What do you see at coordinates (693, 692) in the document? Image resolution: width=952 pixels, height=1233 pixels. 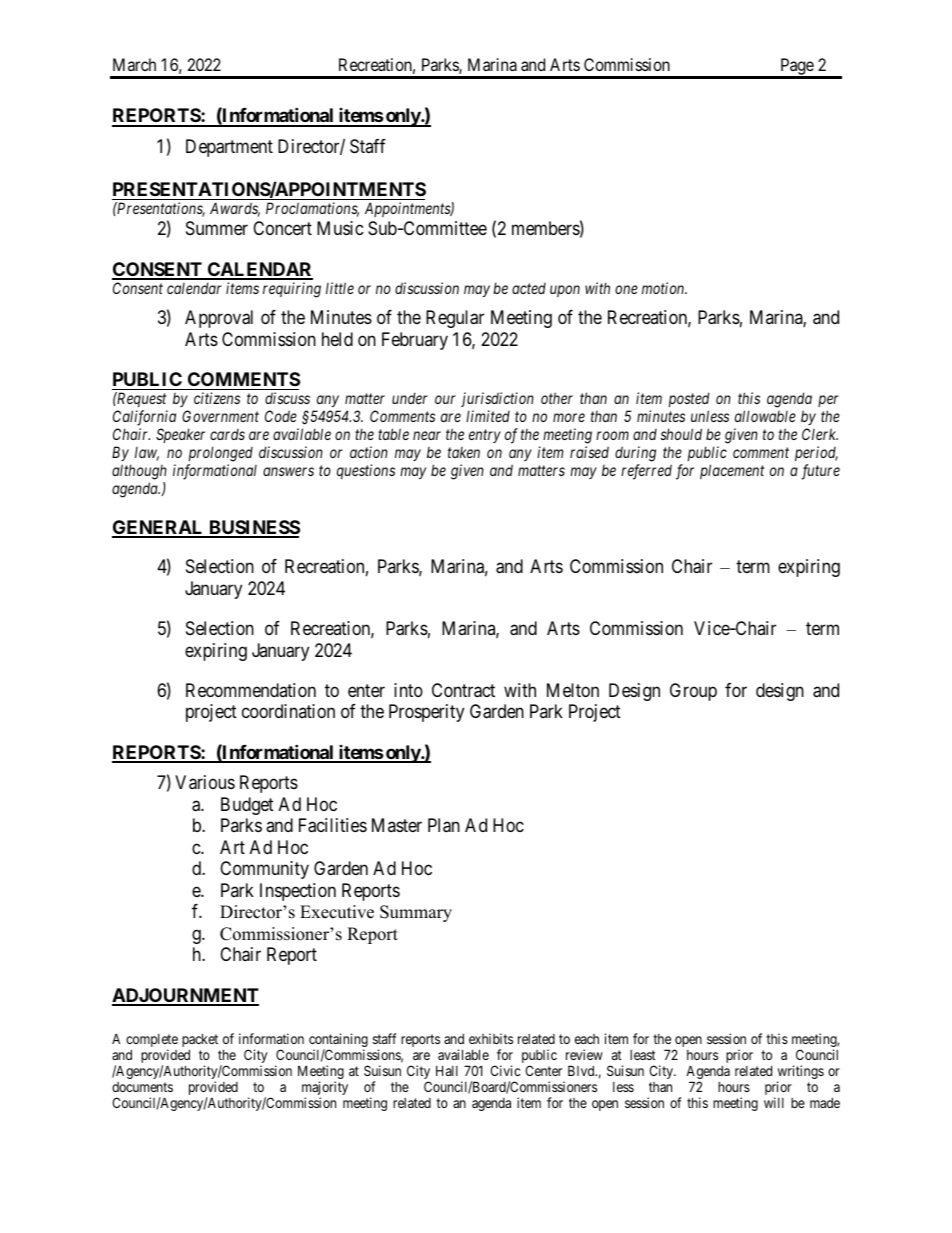 I see `Group` at bounding box center [693, 692].
